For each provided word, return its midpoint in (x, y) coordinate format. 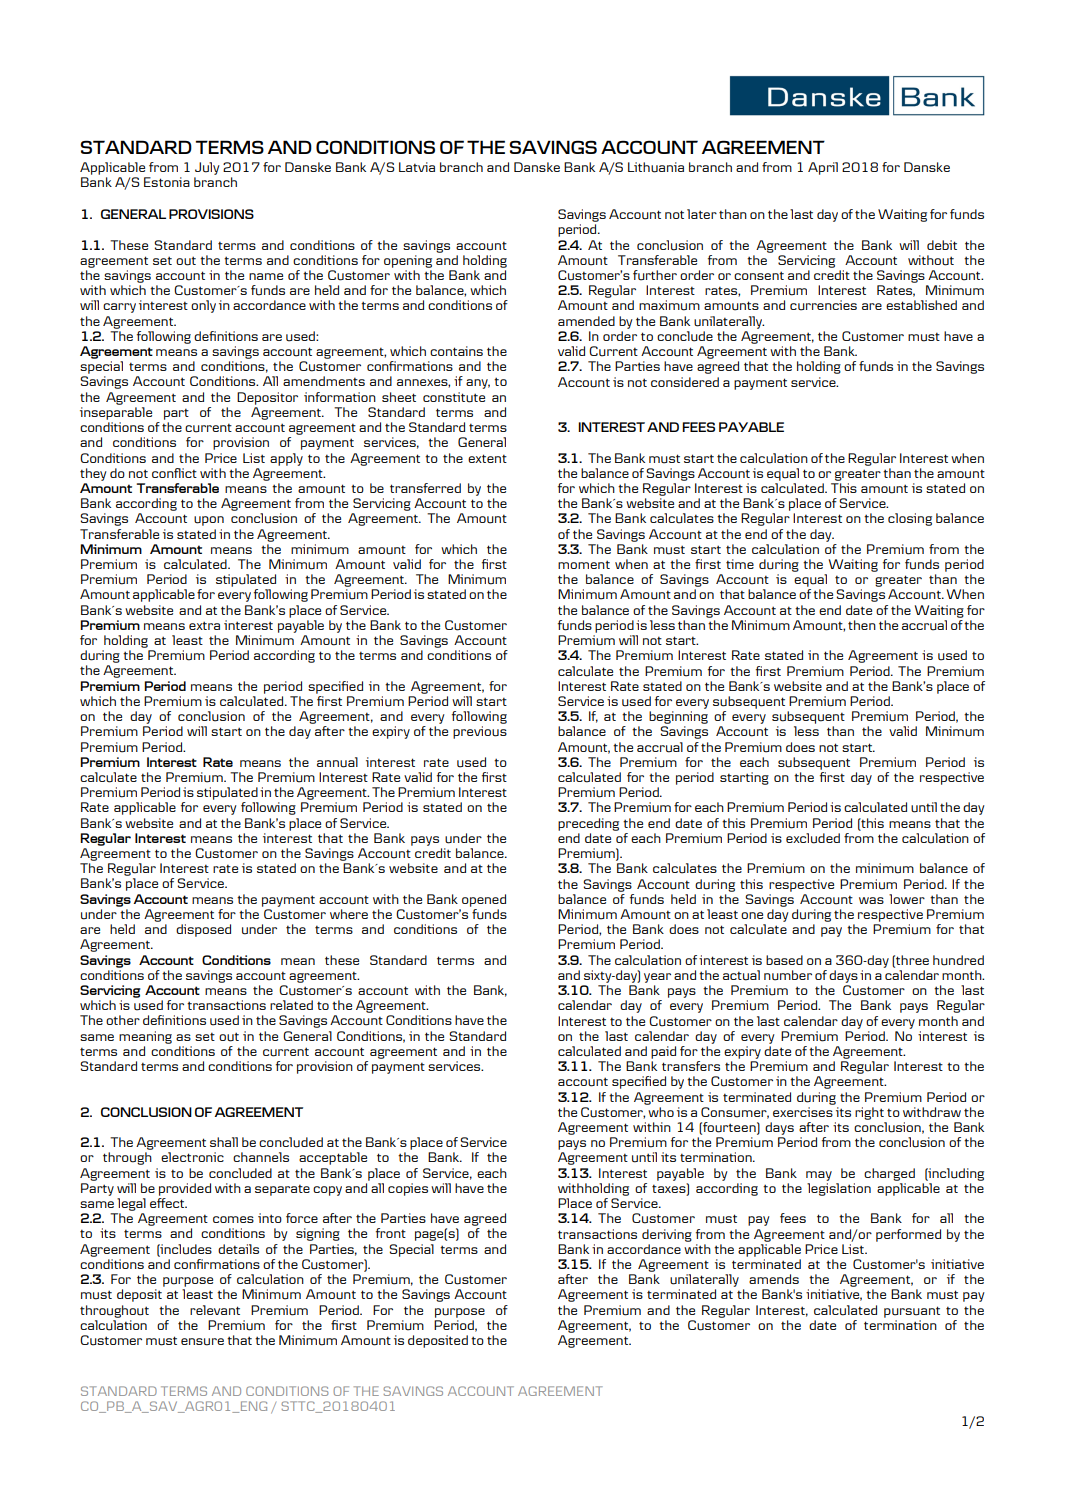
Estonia (167, 182)
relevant (215, 1310)
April (823, 168)
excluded (813, 838)
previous (480, 732)
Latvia (417, 167)
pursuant (912, 1312)
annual (337, 762)
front (391, 1233)
